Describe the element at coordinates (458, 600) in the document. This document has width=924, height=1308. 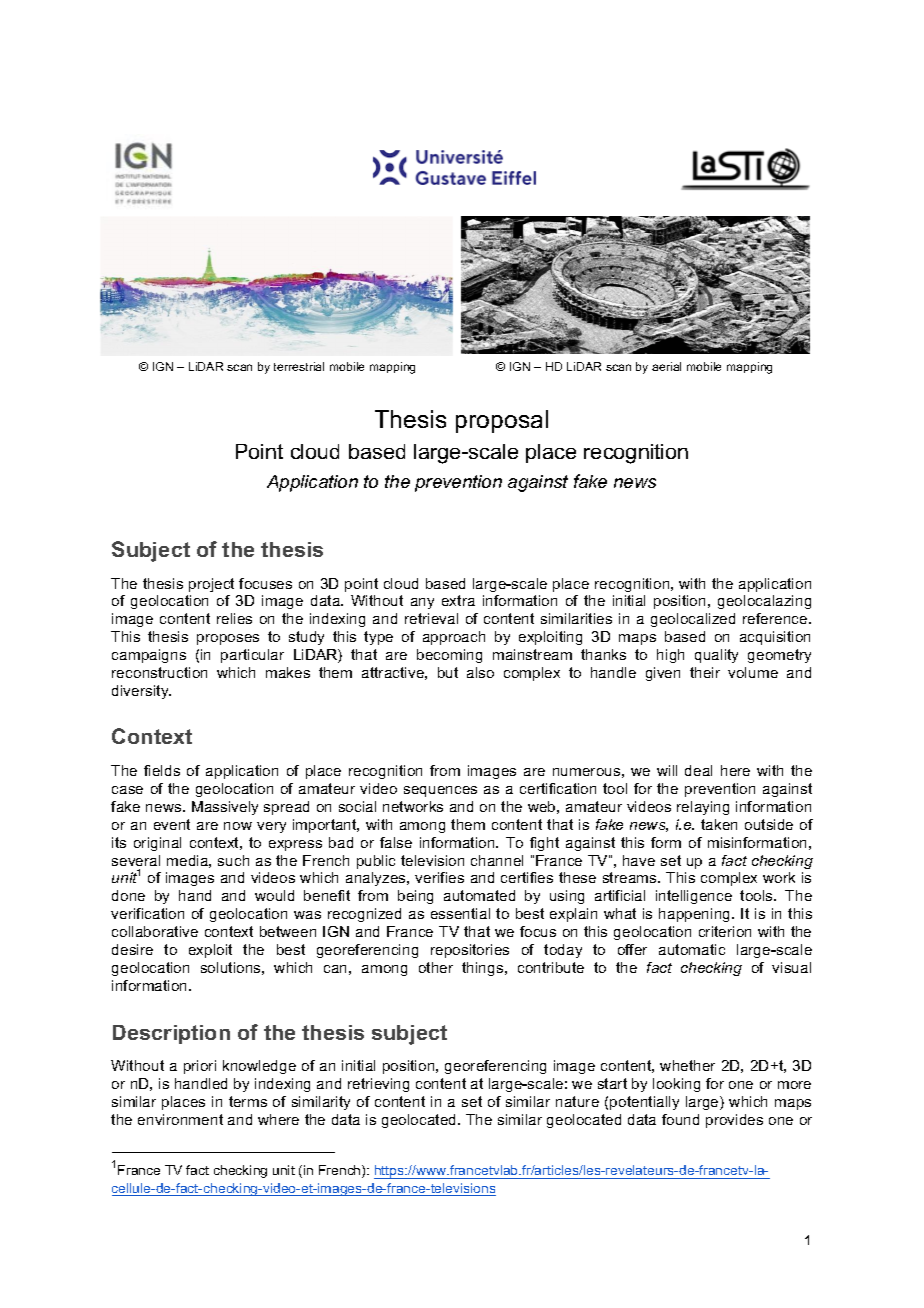
I see `extra` at that location.
